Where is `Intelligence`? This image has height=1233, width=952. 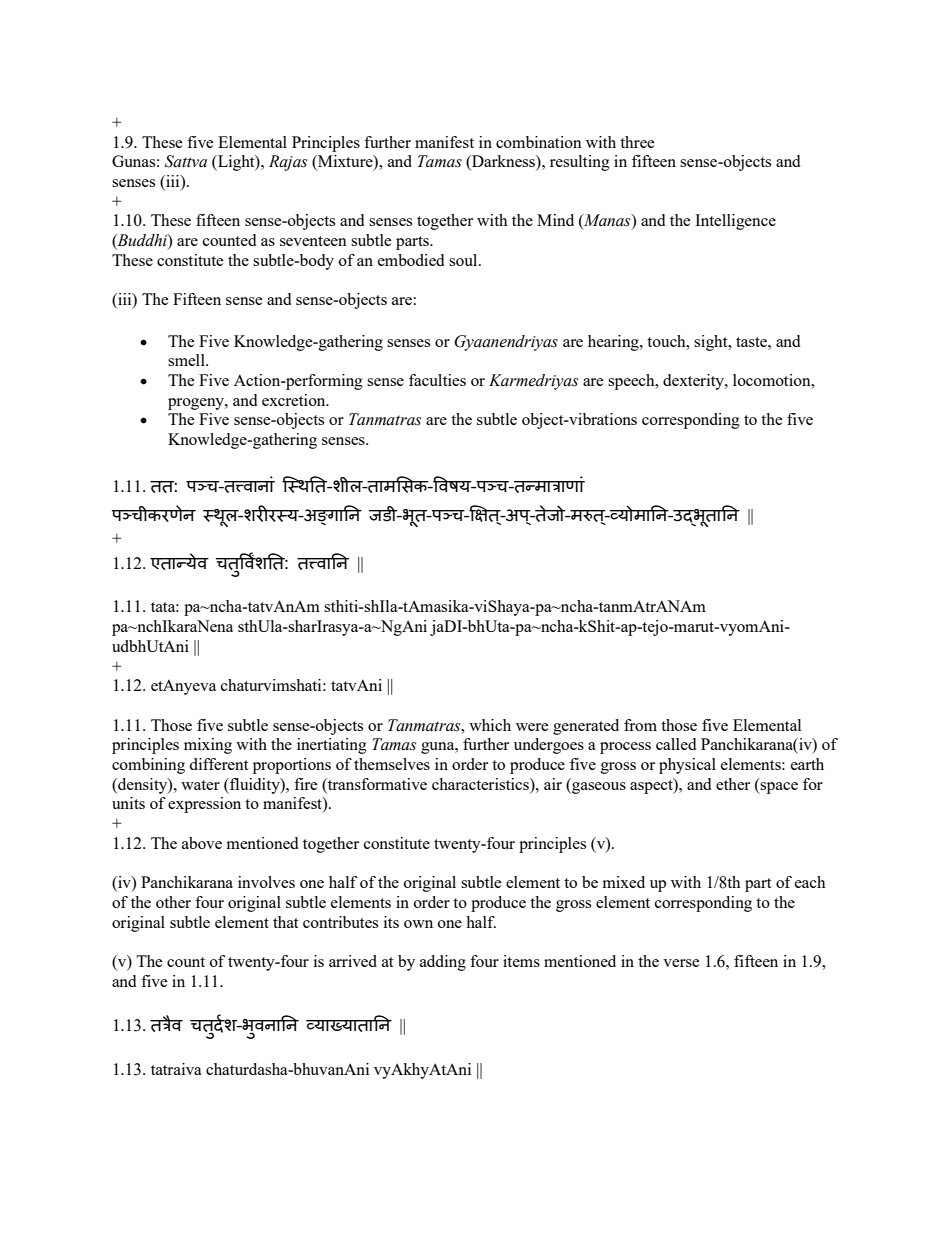 Intelligence is located at coordinates (735, 222).
